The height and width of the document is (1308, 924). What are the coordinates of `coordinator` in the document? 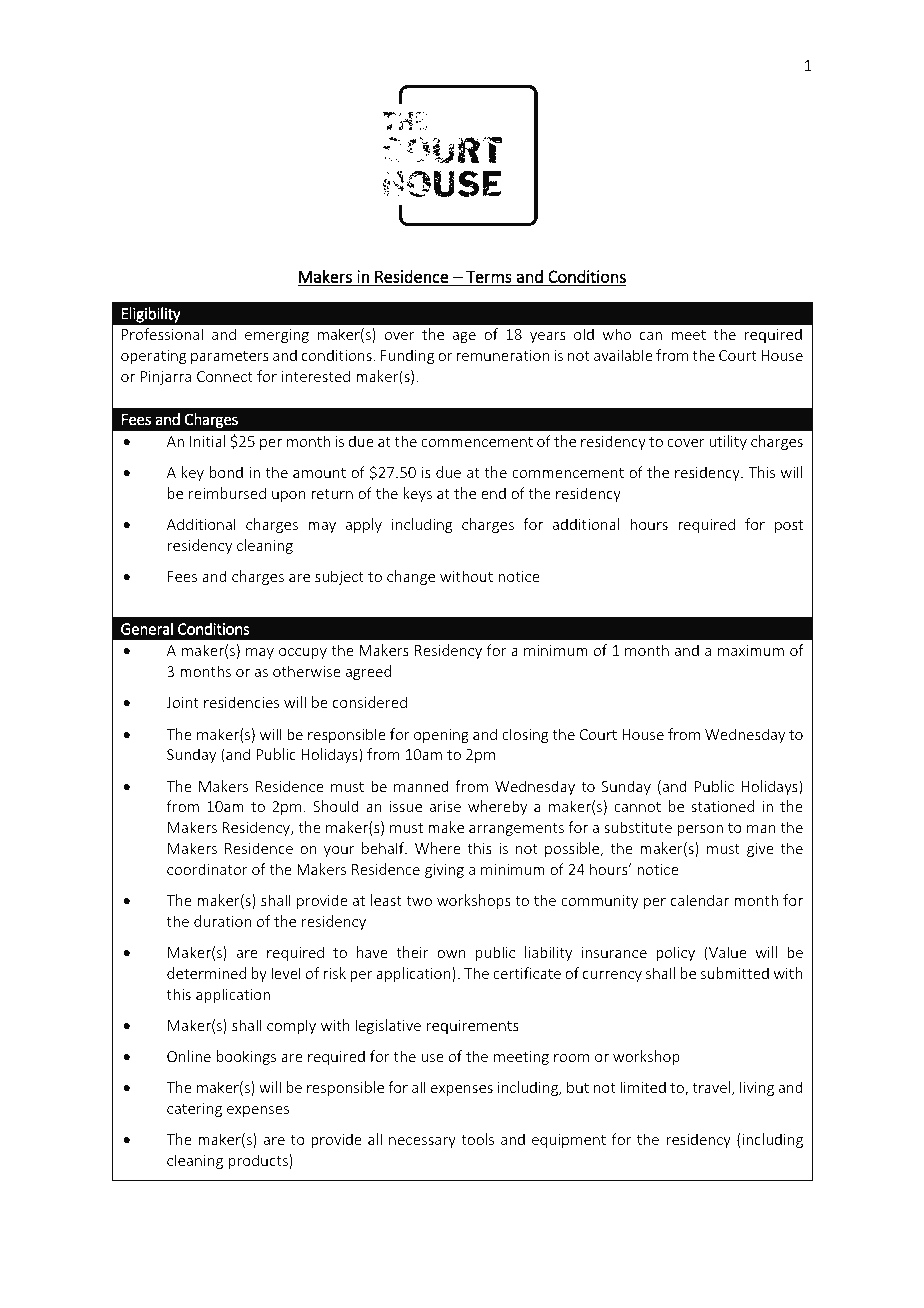 It's located at (207, 869).
